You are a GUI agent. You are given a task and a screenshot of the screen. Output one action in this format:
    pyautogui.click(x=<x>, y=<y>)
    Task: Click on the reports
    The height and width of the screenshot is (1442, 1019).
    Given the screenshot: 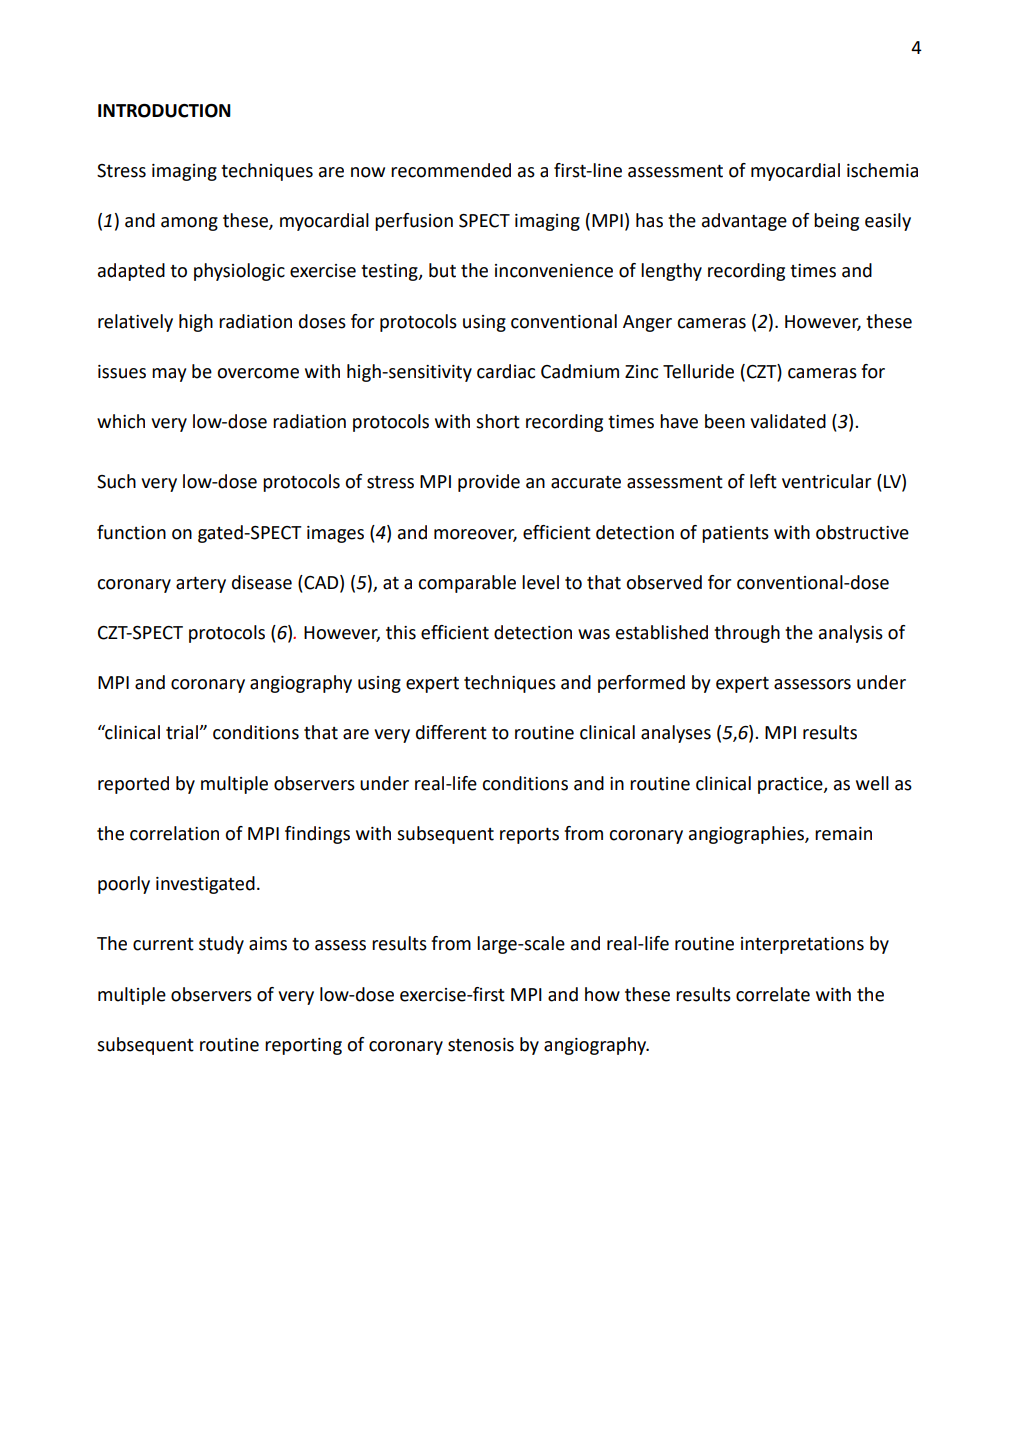 What is the action you would take?
    pyautogui.click(x=529, y=836)
